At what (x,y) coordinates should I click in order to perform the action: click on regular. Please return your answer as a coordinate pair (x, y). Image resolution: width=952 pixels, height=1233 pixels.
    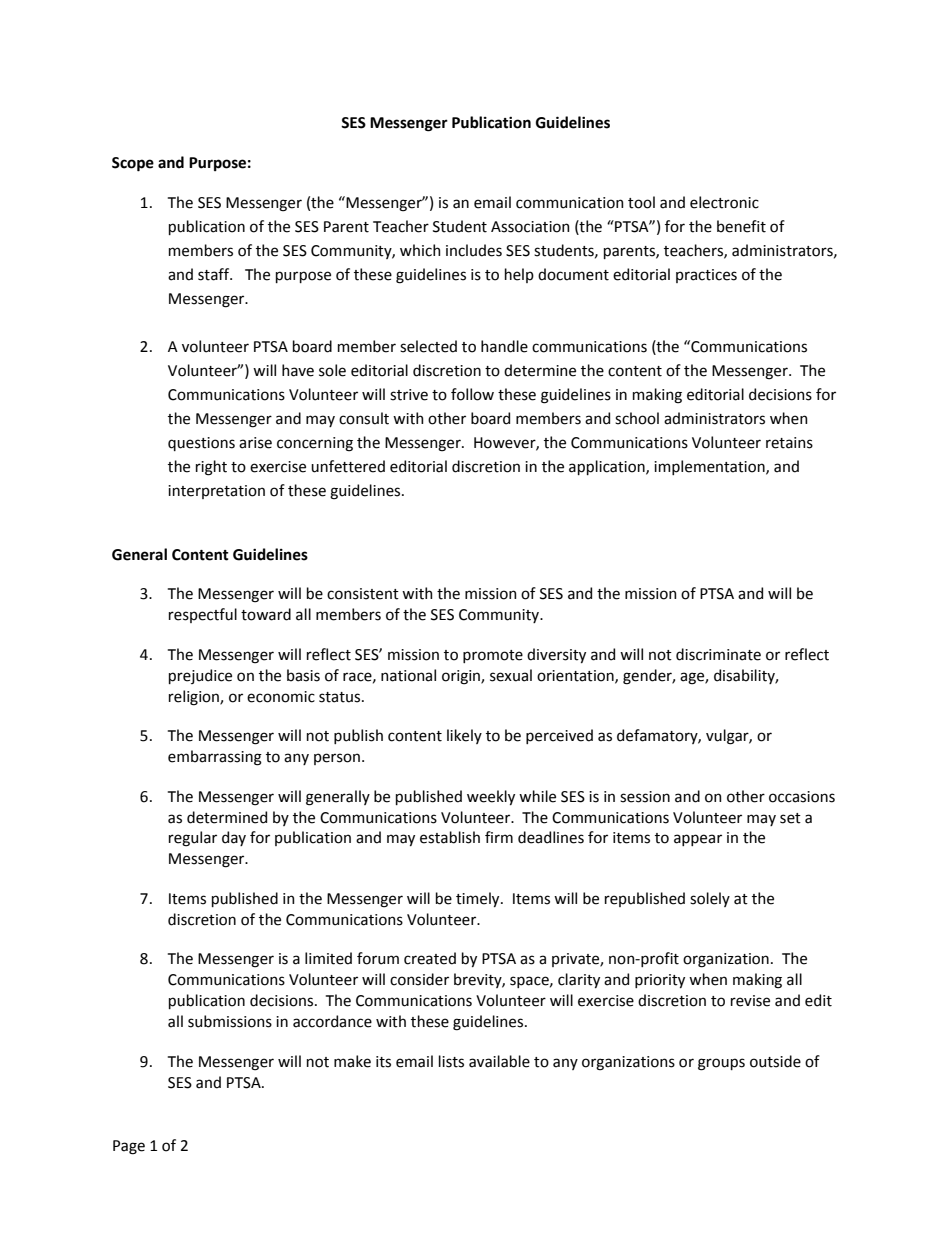
    Looking at the image, I should click on (193, 839).
